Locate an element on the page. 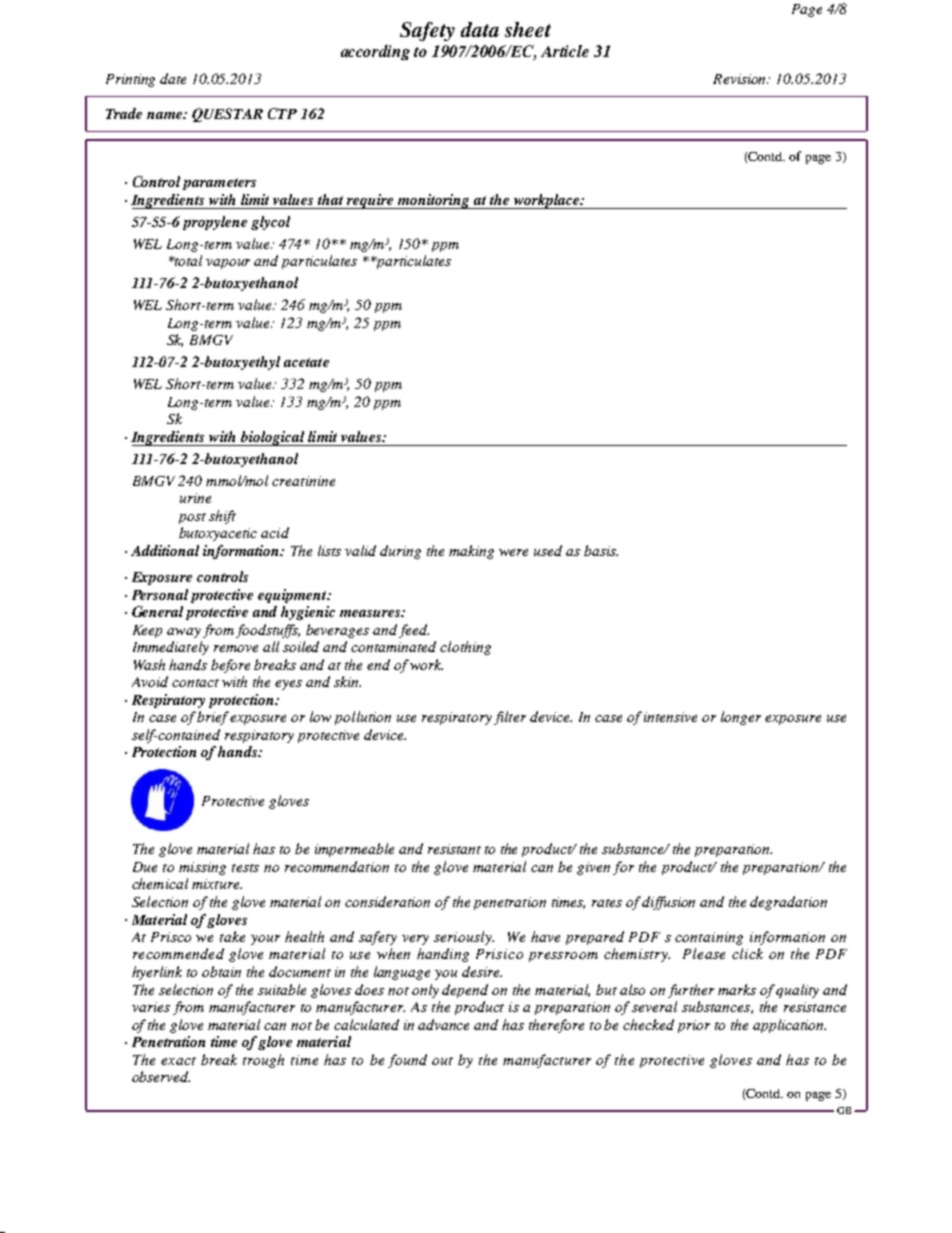  making is located at coordinates (471, 552).
